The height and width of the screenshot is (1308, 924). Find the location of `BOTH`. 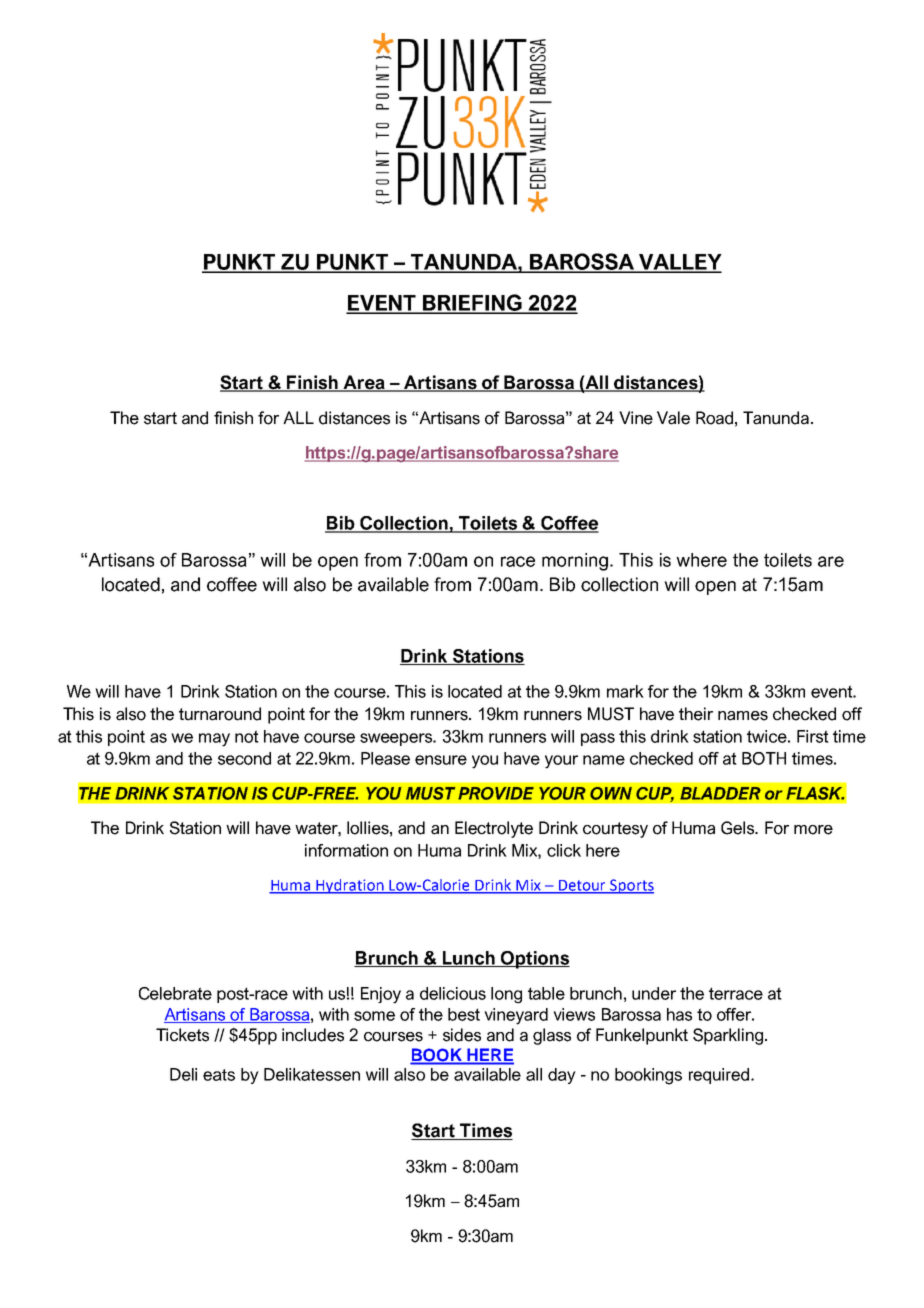

BOTH is located at coordinates (764, 758).
